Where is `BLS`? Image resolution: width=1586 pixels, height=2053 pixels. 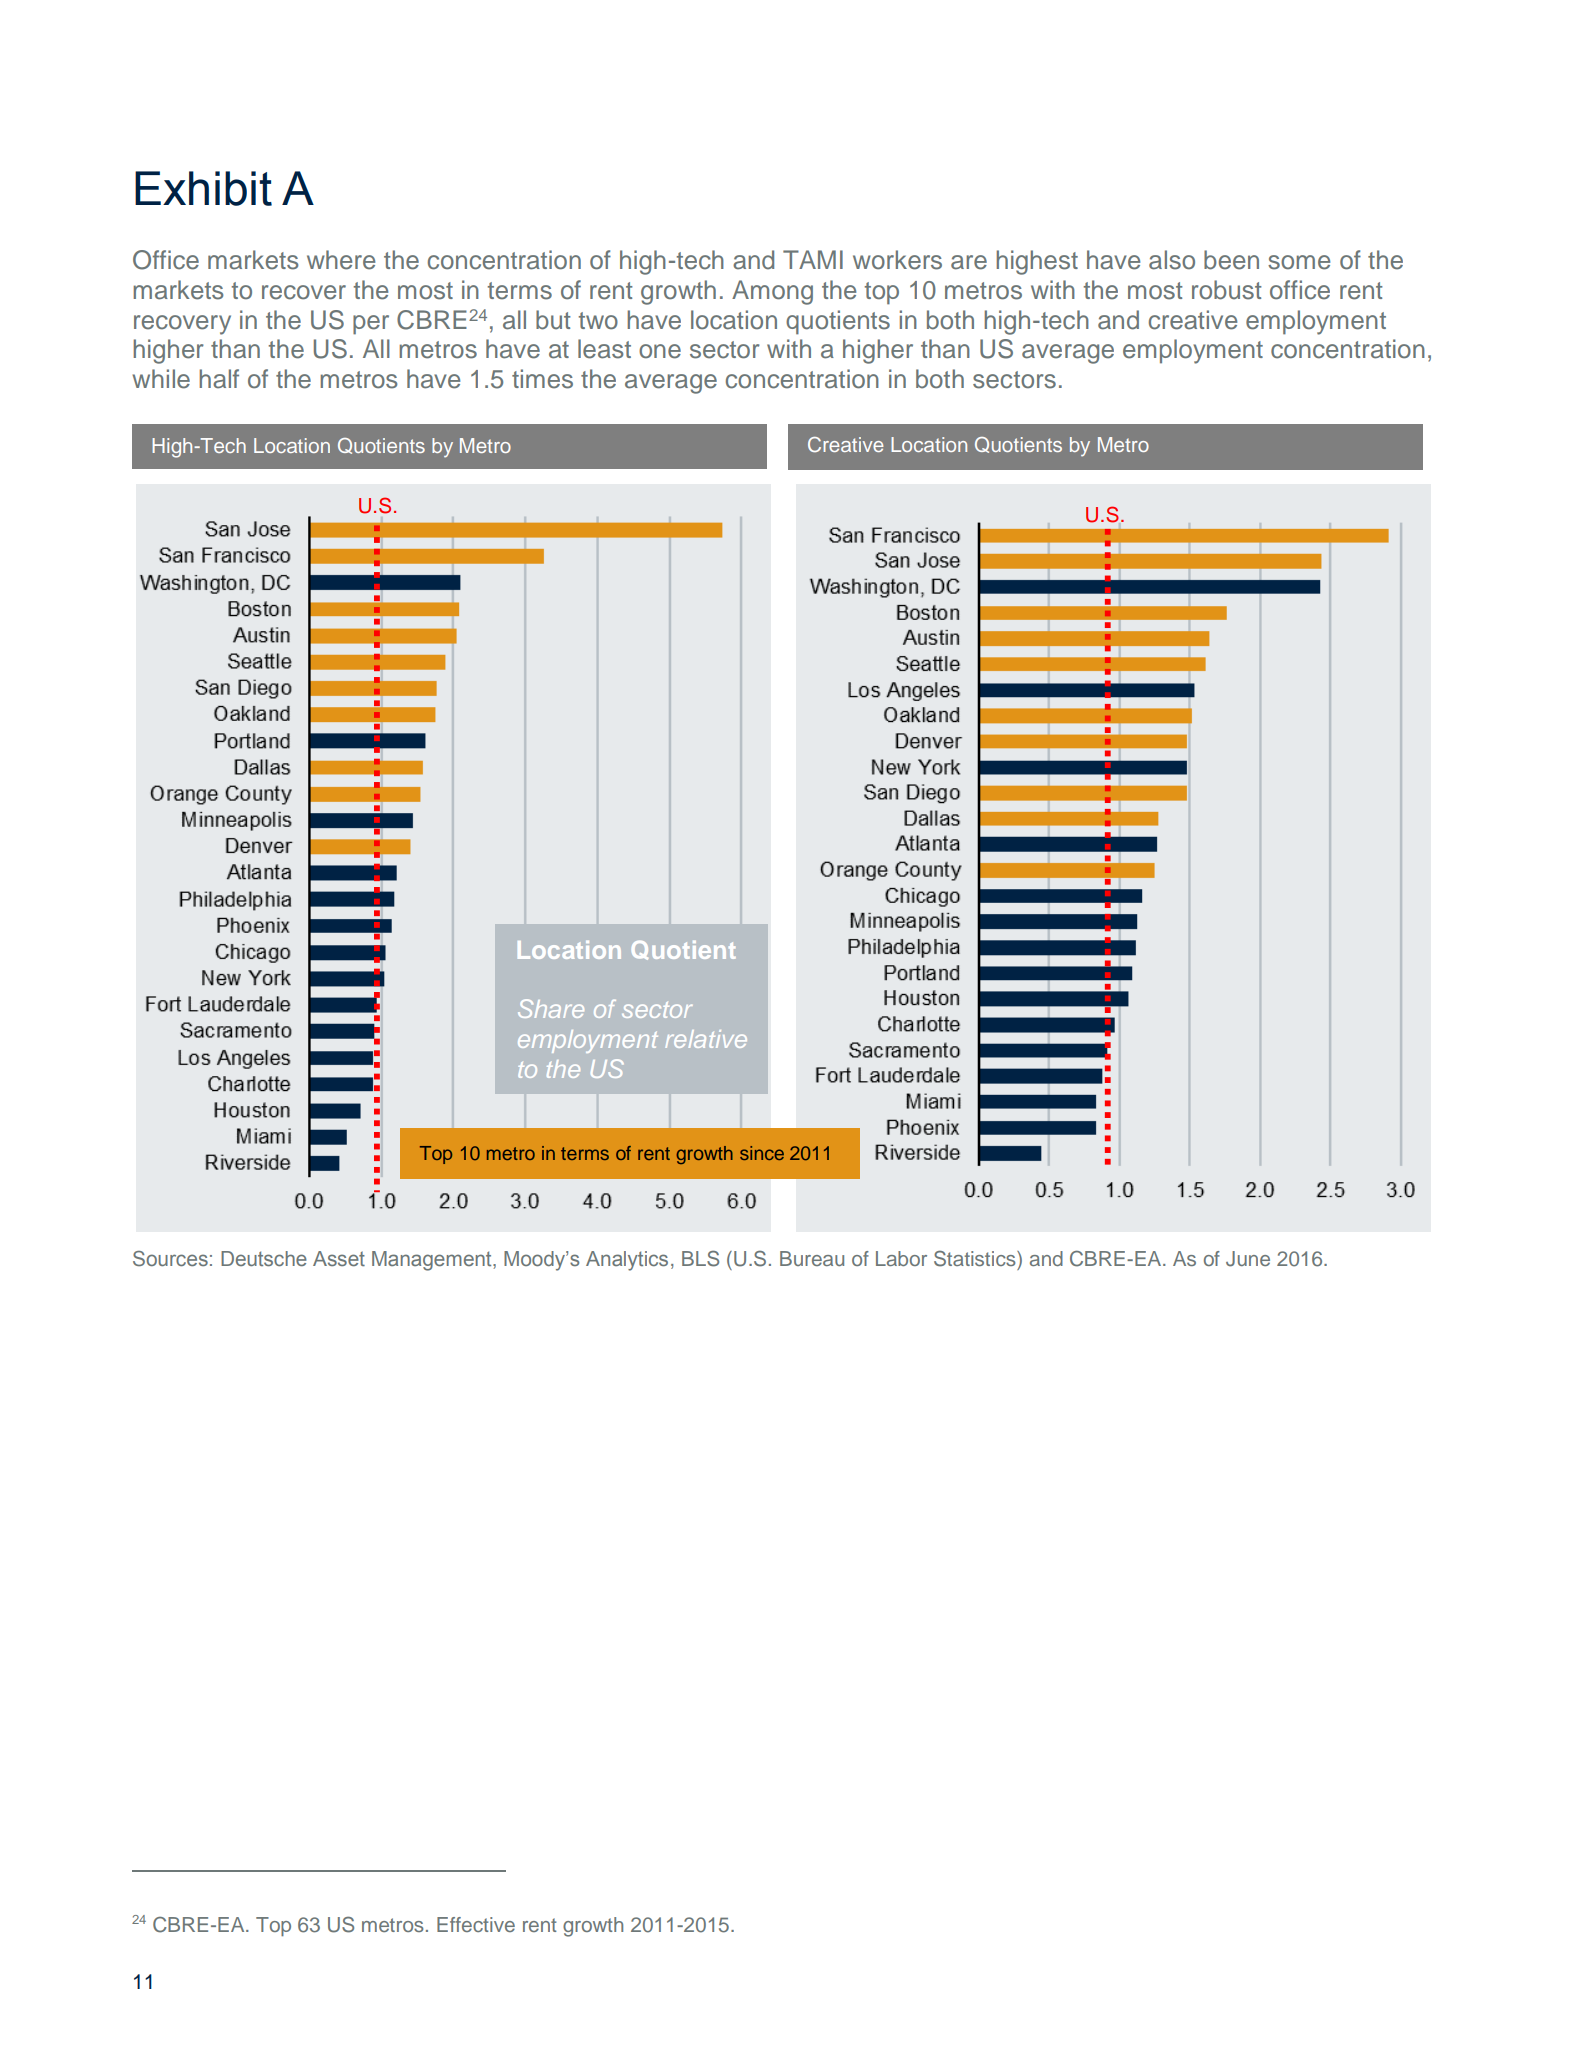
BLS is located at coordinates (700, 1258).
